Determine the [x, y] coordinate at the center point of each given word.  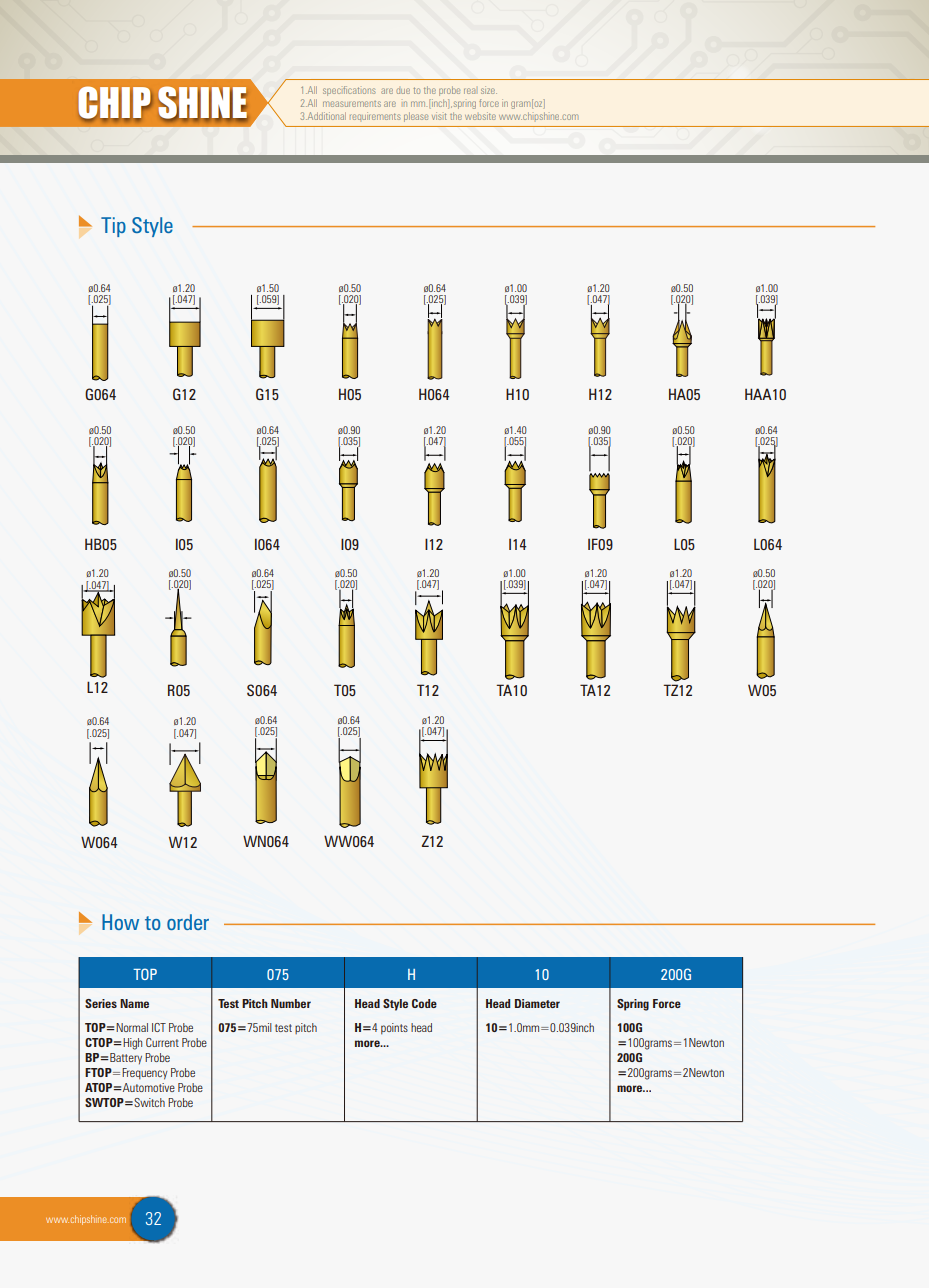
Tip [113, 227]
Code [424, 1003]
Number [291, 1003]
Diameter [537, 1003]
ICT [159, 1027]
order [188, 922]
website [480, 116]
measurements [352, 104]
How [120, 922]
